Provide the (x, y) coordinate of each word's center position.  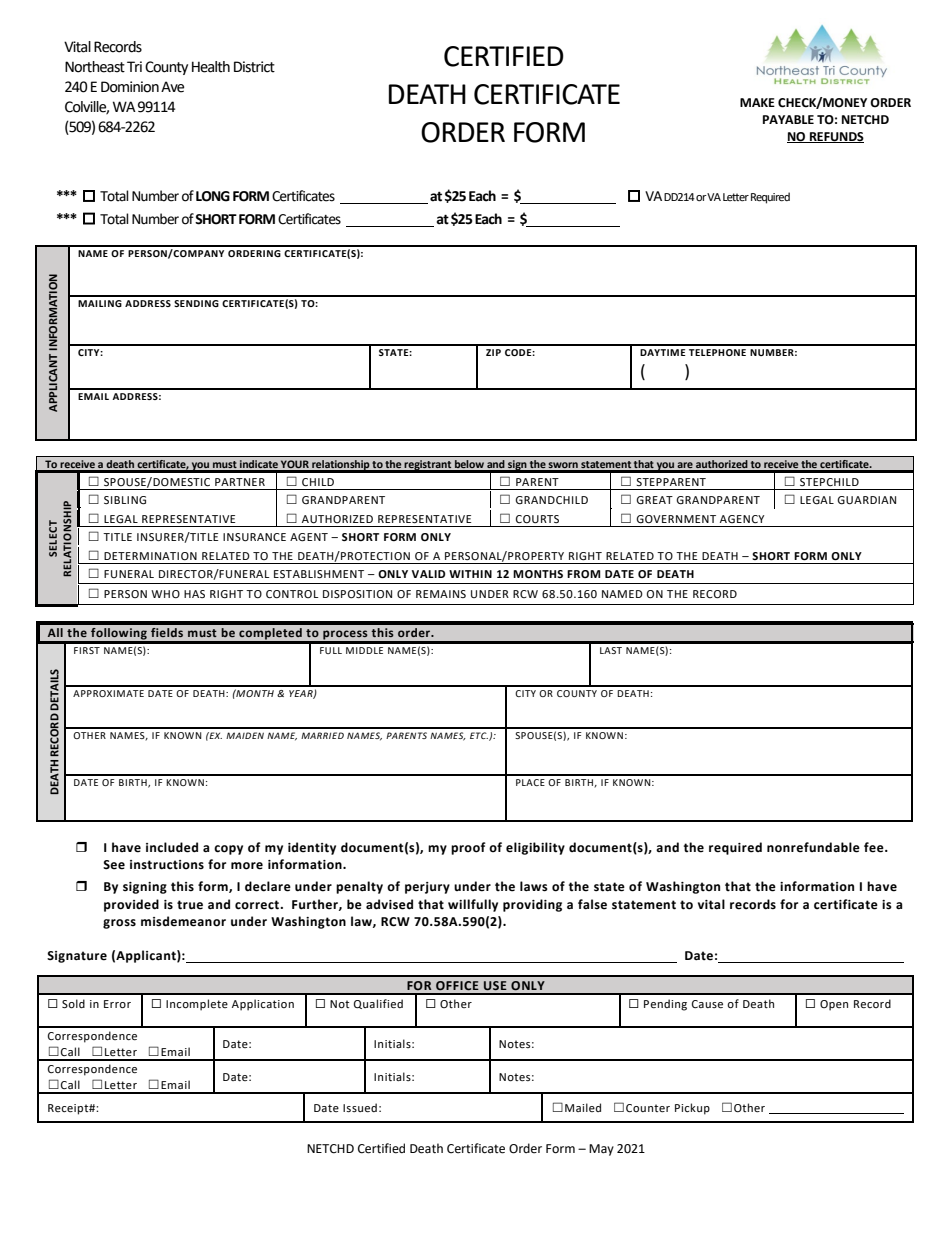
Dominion (130, 87)
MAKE (757, 102)
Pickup (692, 1109)
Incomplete (197, 1005)
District (254, 67)
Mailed (583, 1107)
